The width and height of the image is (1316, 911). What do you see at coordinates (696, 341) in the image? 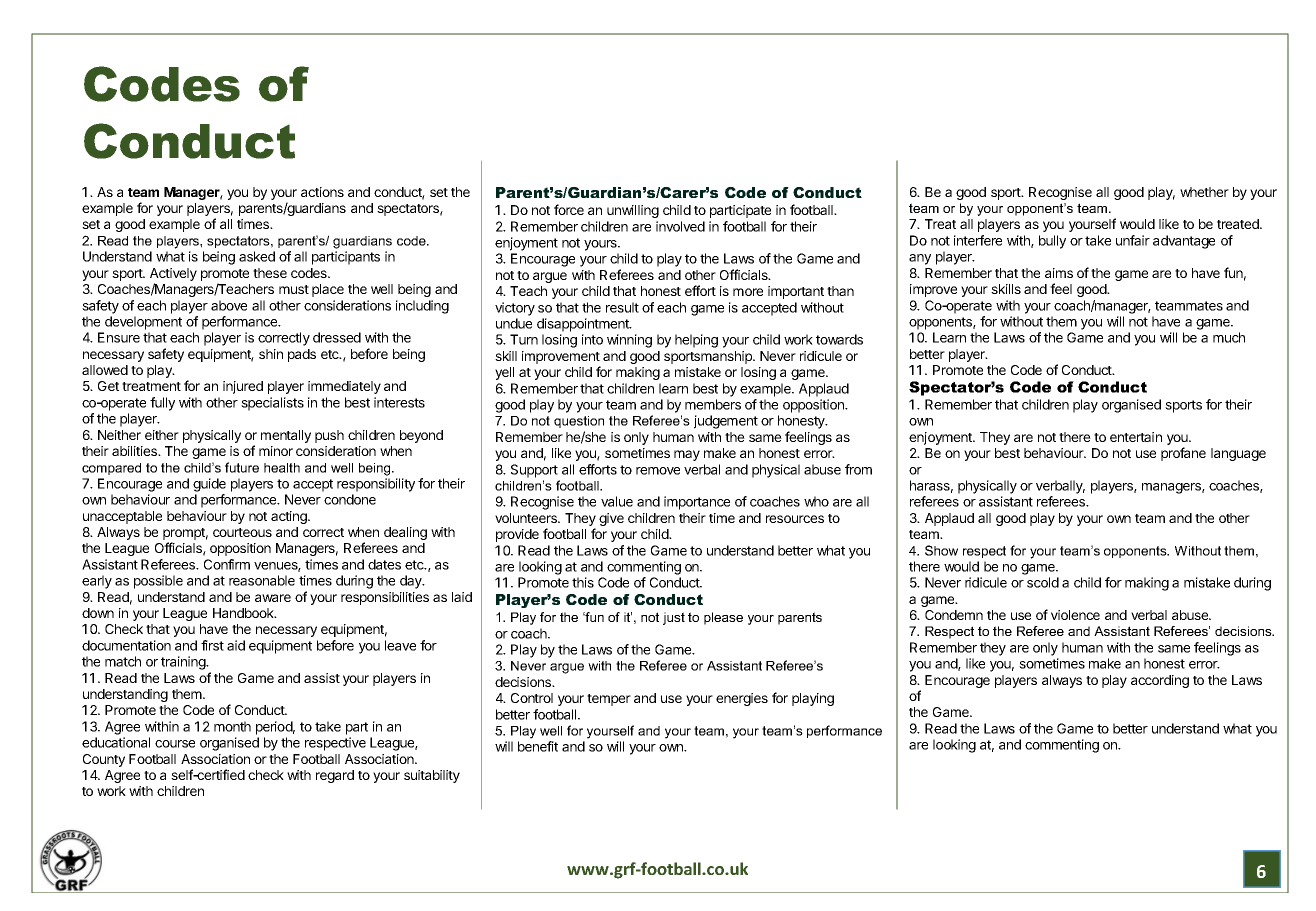
I see `helping` at bounding box center [696, 341].
